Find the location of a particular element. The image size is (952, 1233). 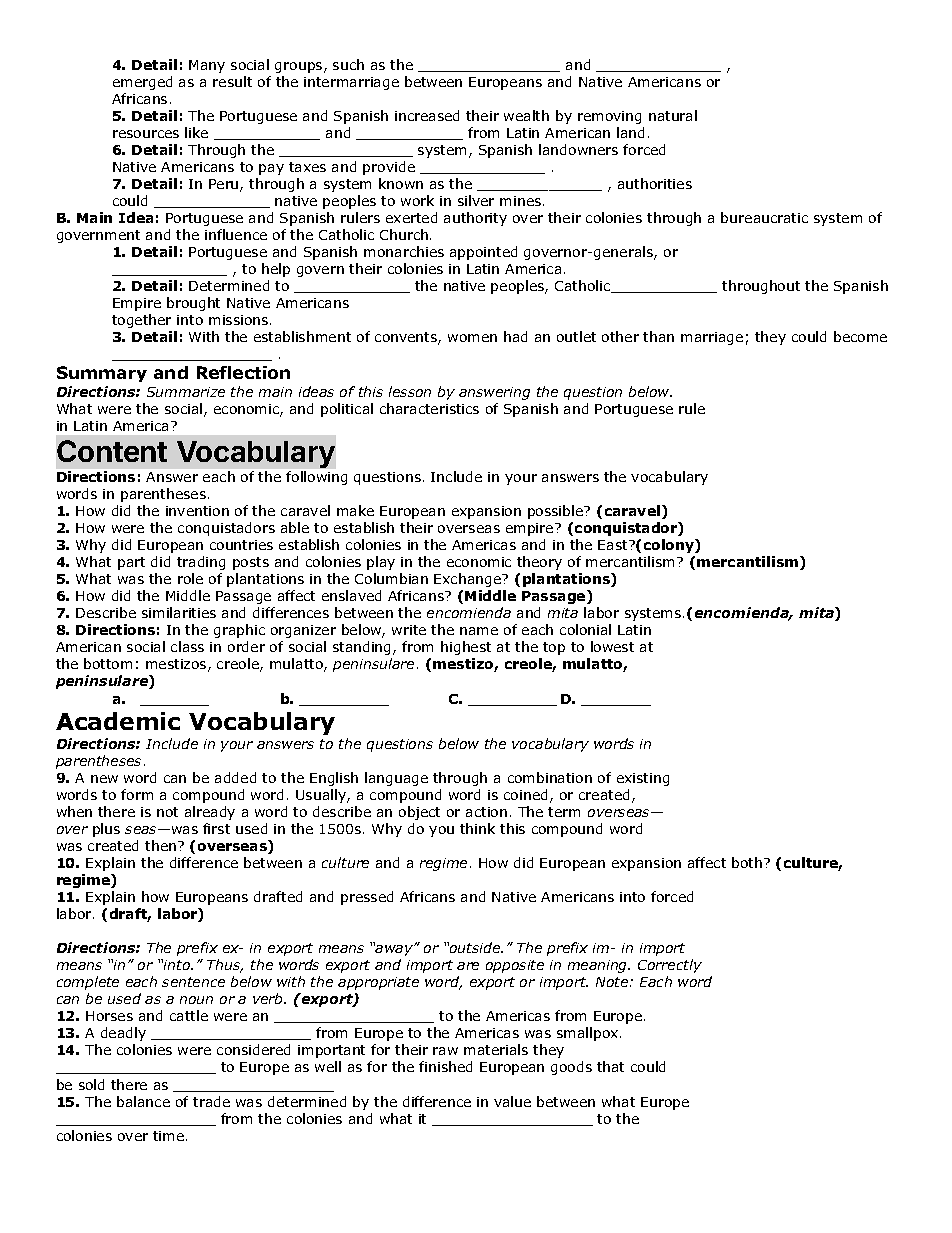

lowest is located at coordinates (612, 646).
